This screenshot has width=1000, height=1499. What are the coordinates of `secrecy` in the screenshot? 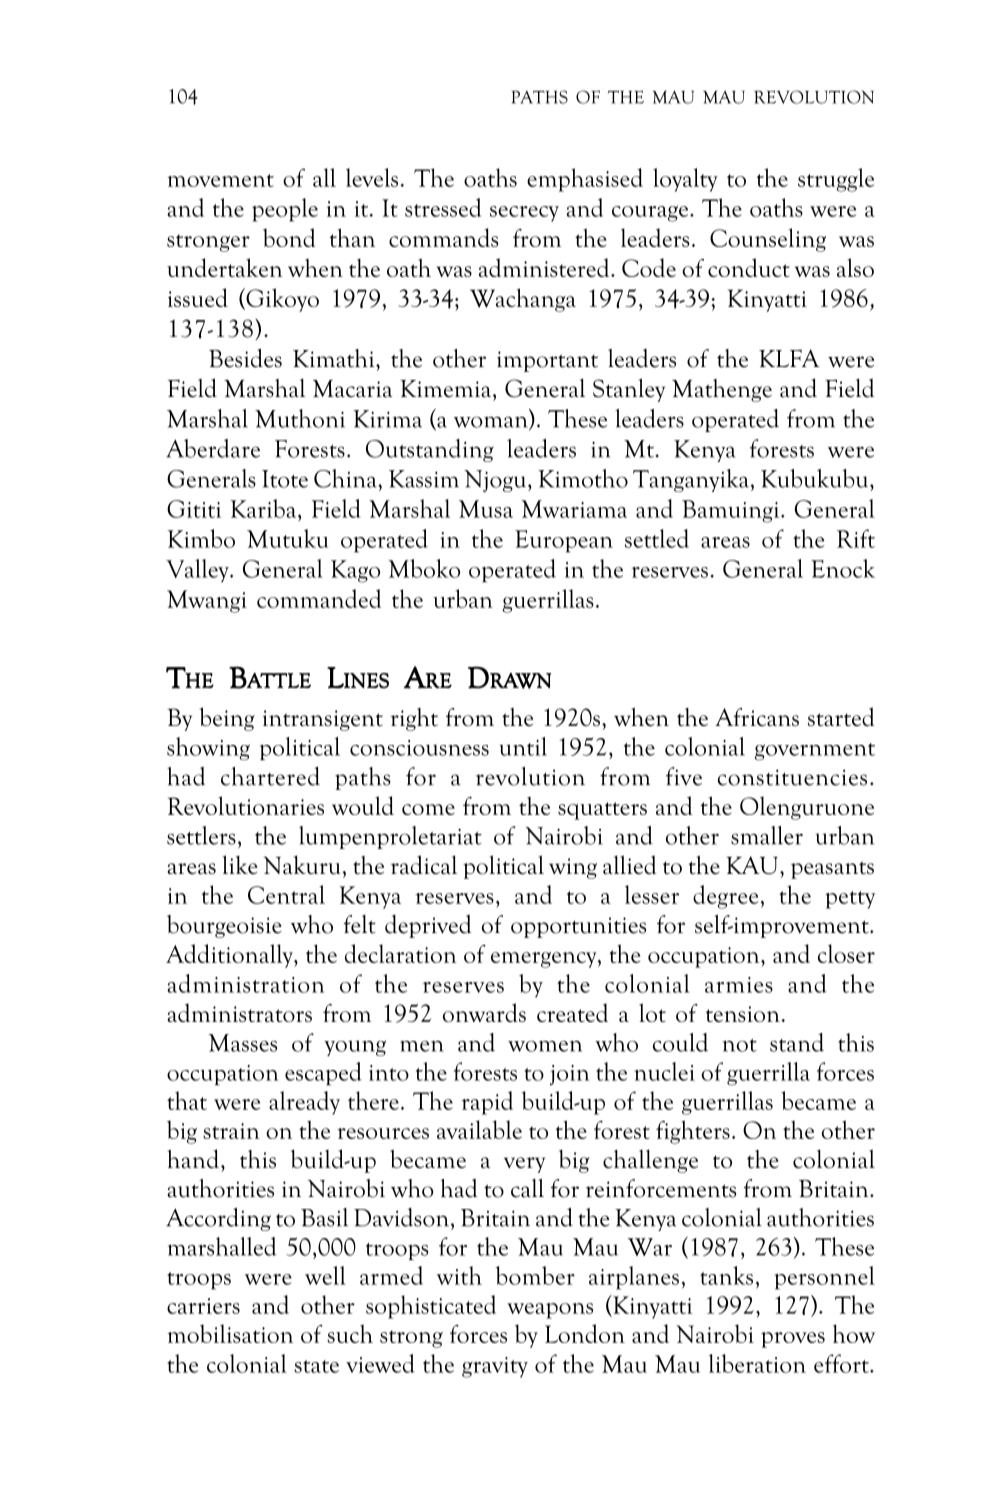 It's located at (524, 214).
